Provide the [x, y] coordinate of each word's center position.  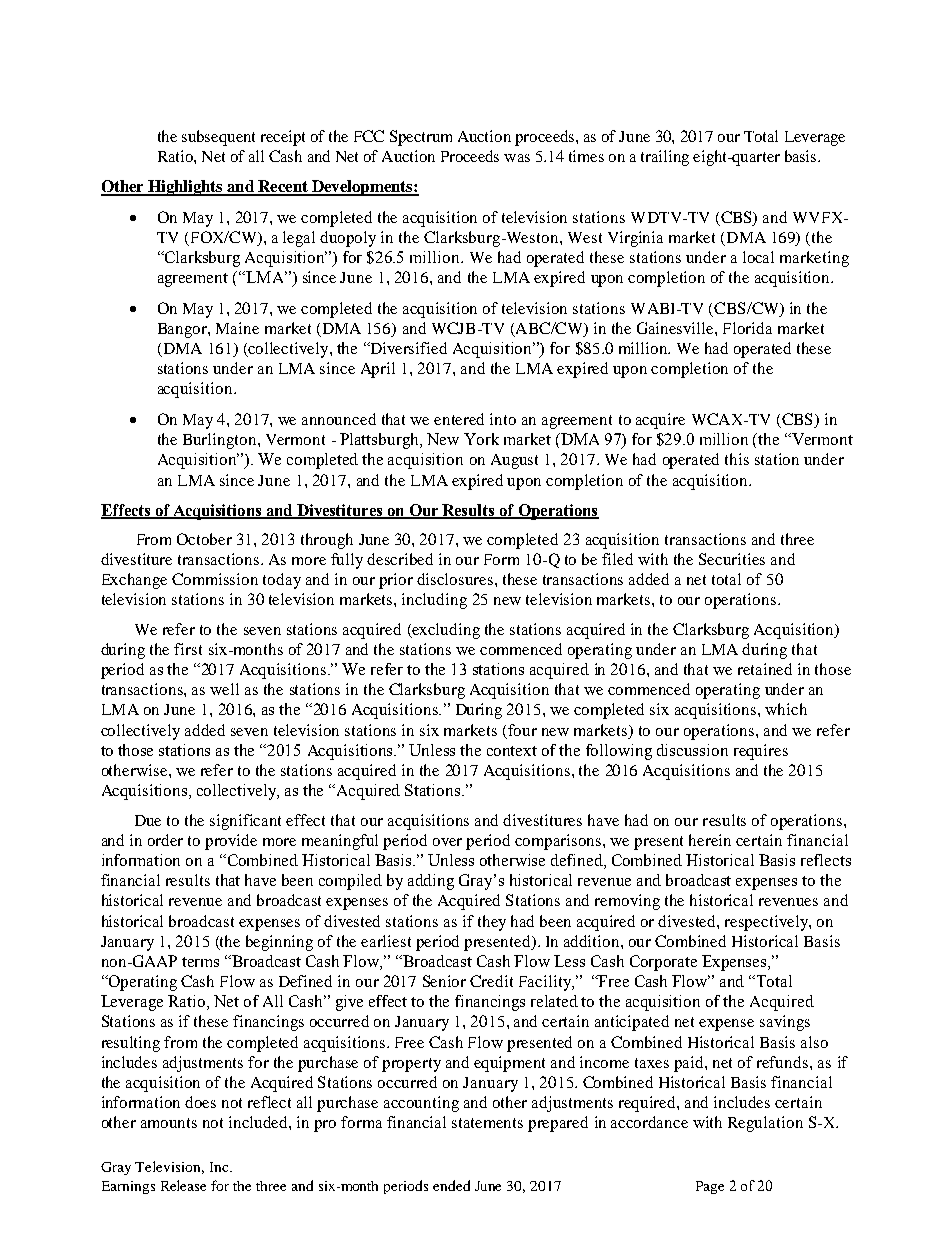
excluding [445, 631]
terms [200, 962]
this [737, 459]
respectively [767, 923]
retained [765, 669]
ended [451, 1185]
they [492, 923]
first [188, 649]
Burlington [221, 441]
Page [710, 1187]
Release [183, 1185]
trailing [665, 158]
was [517, 158]
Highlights [185, 188]
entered [459, 419]
